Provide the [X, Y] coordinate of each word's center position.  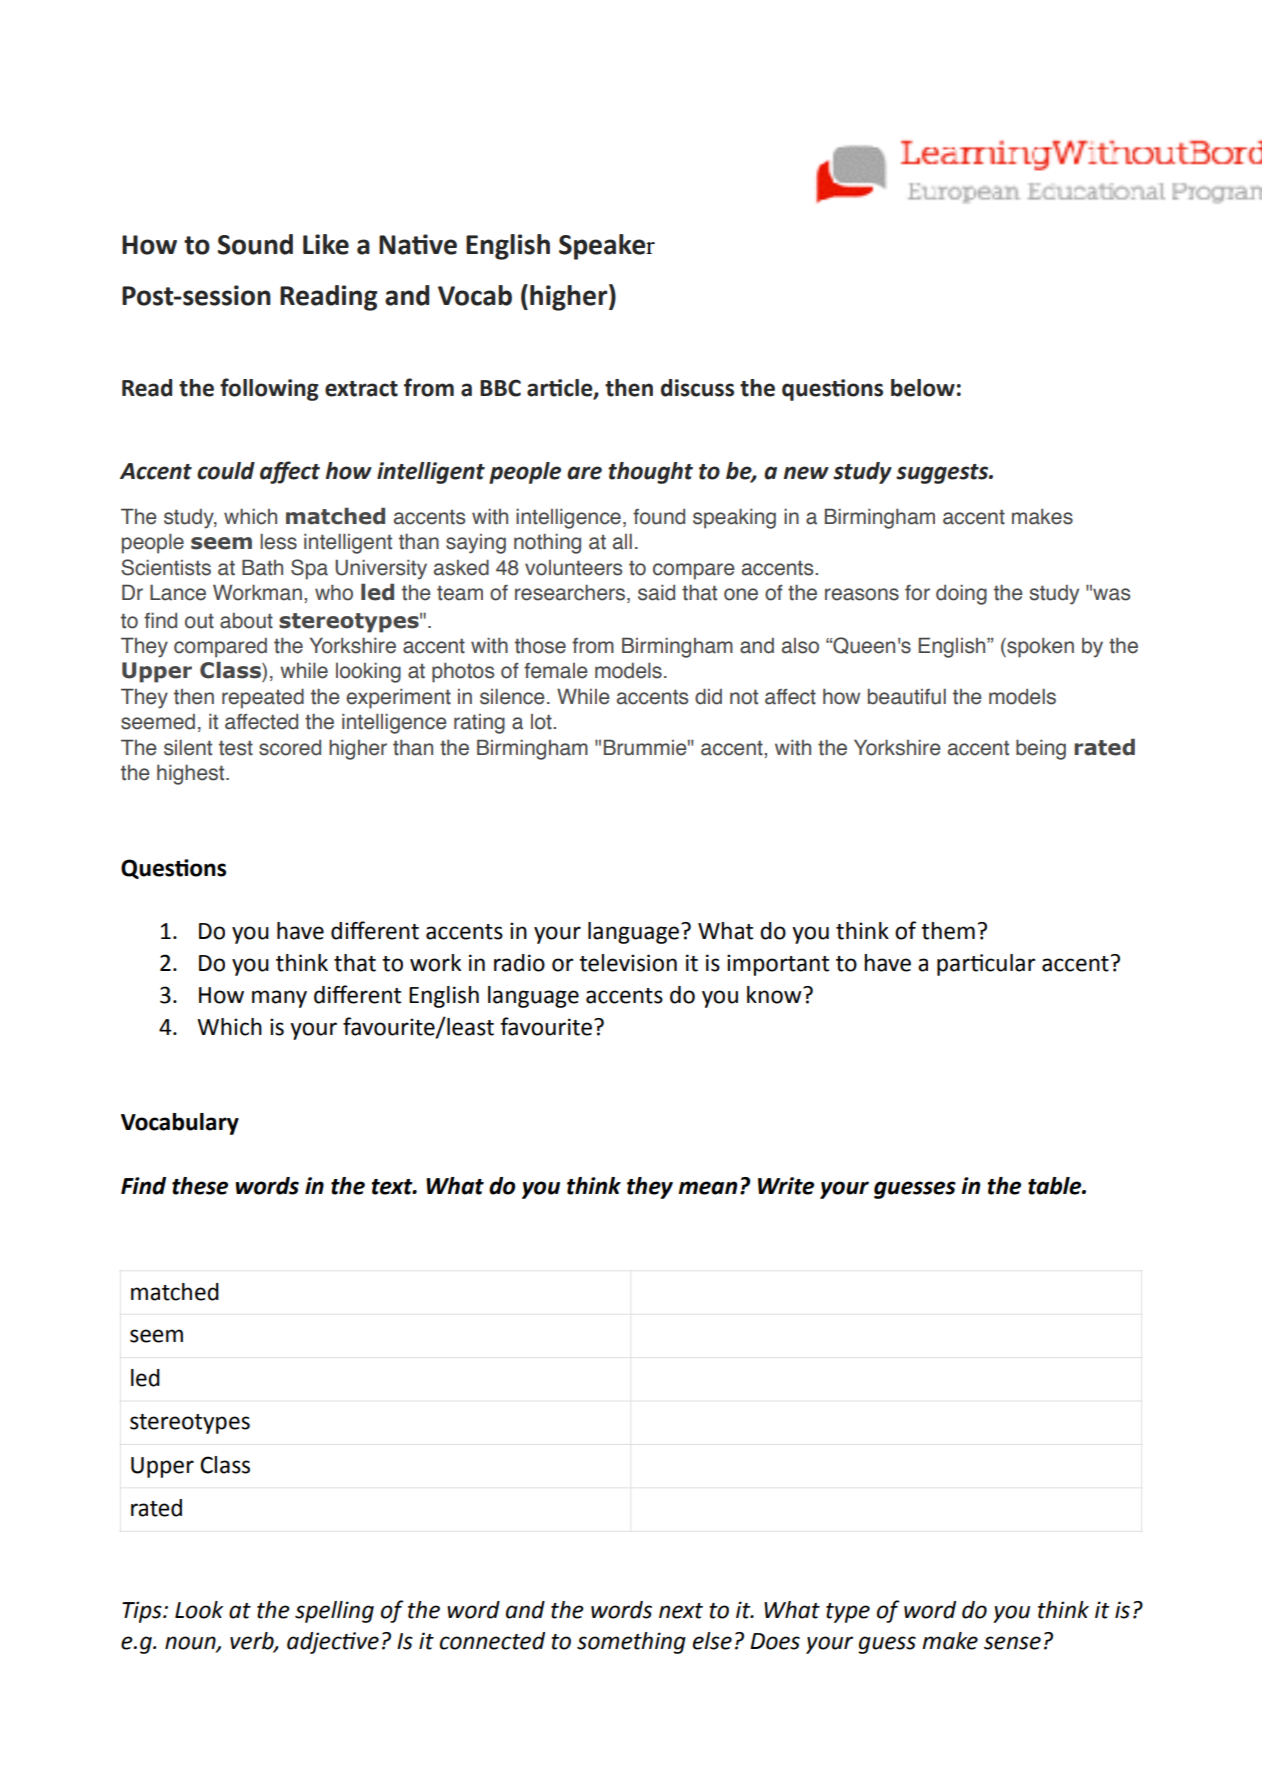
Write [786, 1186]
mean [707, 1188]
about [246, 621]
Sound [255, 244]
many [279, 999]
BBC [500, 388]
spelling [334, 1612]
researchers [571, 593]
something [631, 1643]
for [917, 593]
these [200, 1186]
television [628, 963]
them [948, 931]
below [923, 388]
